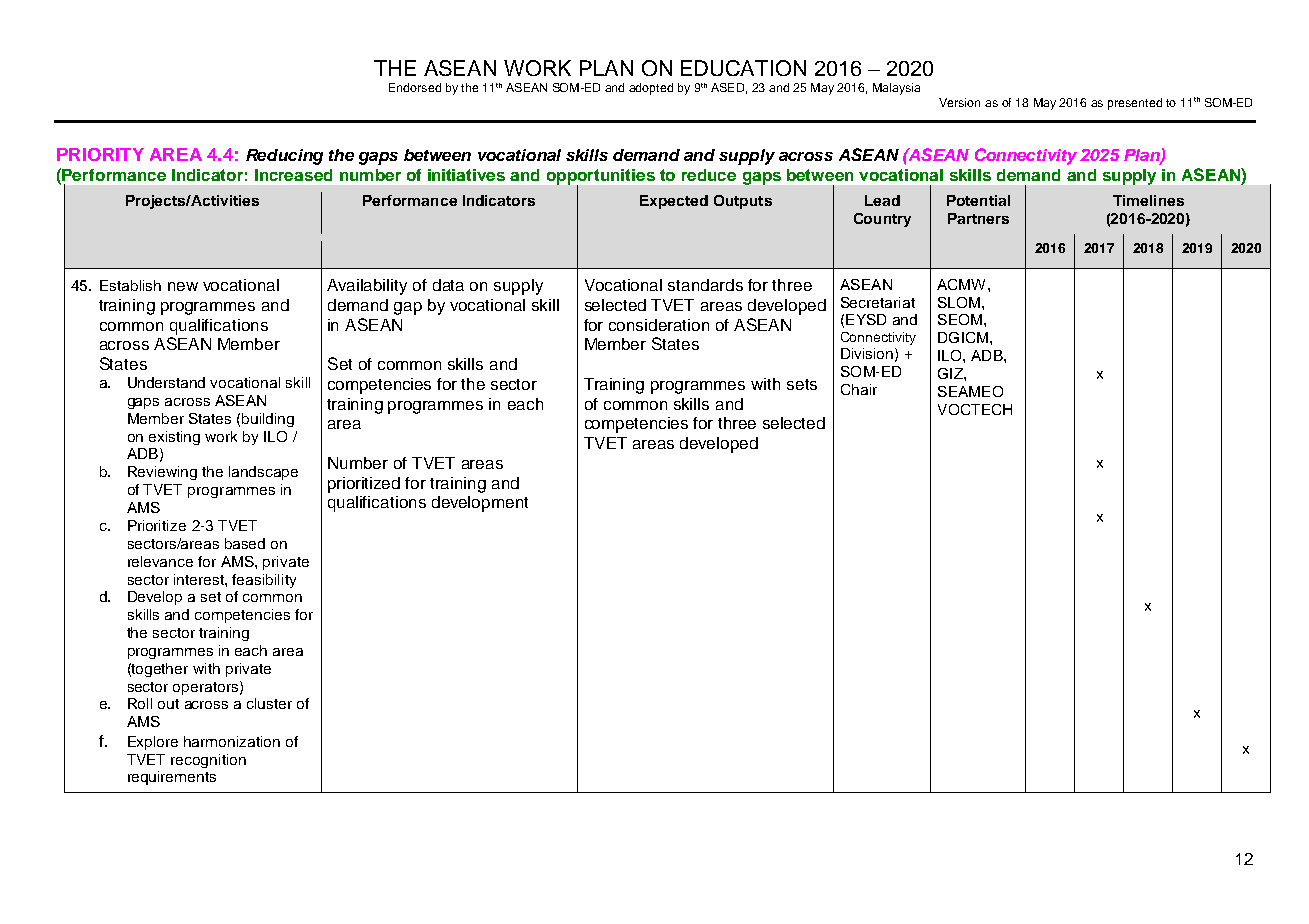  Describe the element at coordinates (415, 87) in the document. I see `Endorsed` at that location.
